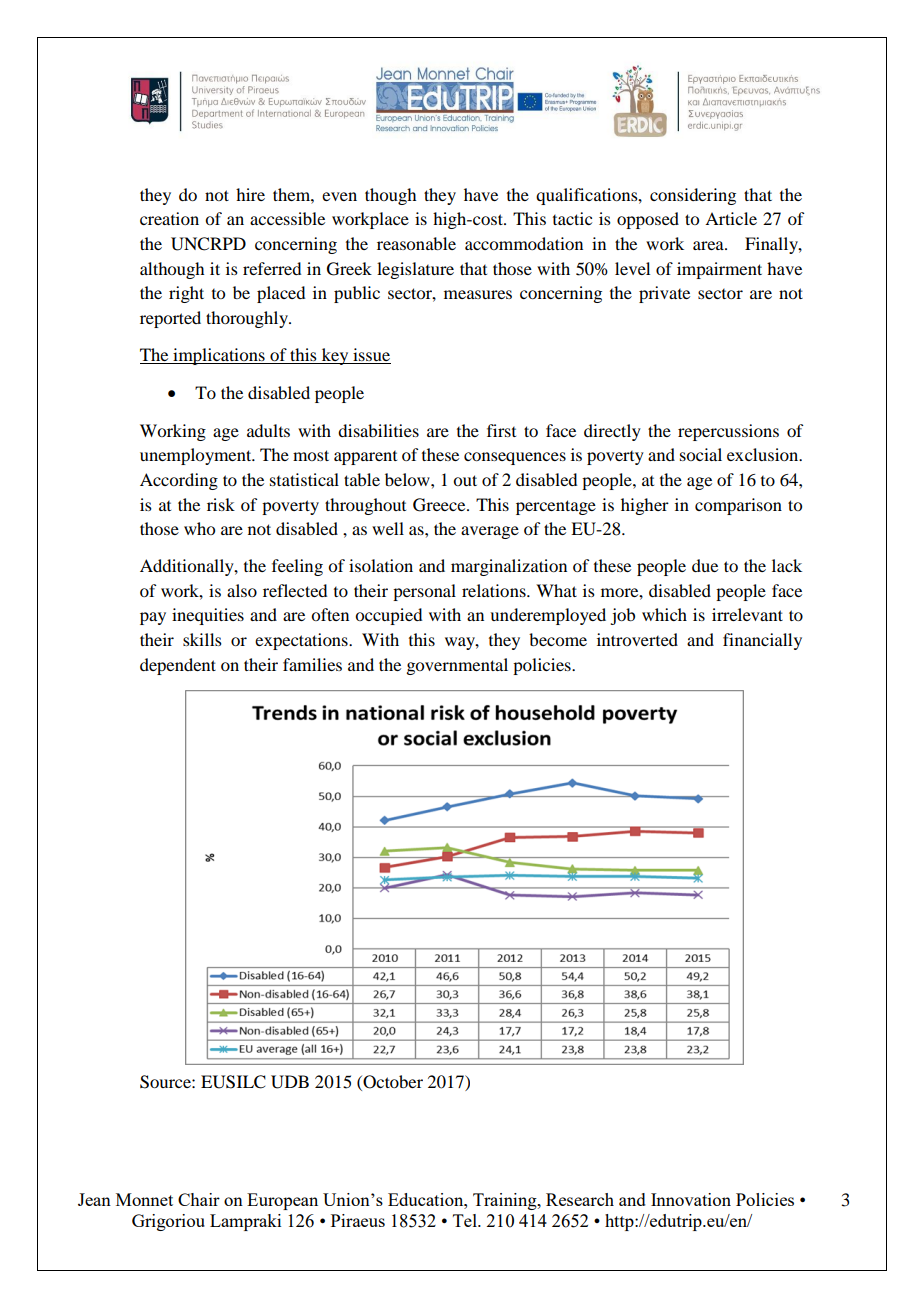 Image resolution: width=924 pixels, height=1308 pixels. What do you see at coordinates (466, 1220) in the image?
I see `Tel` at bounding box center [466, 1220].
